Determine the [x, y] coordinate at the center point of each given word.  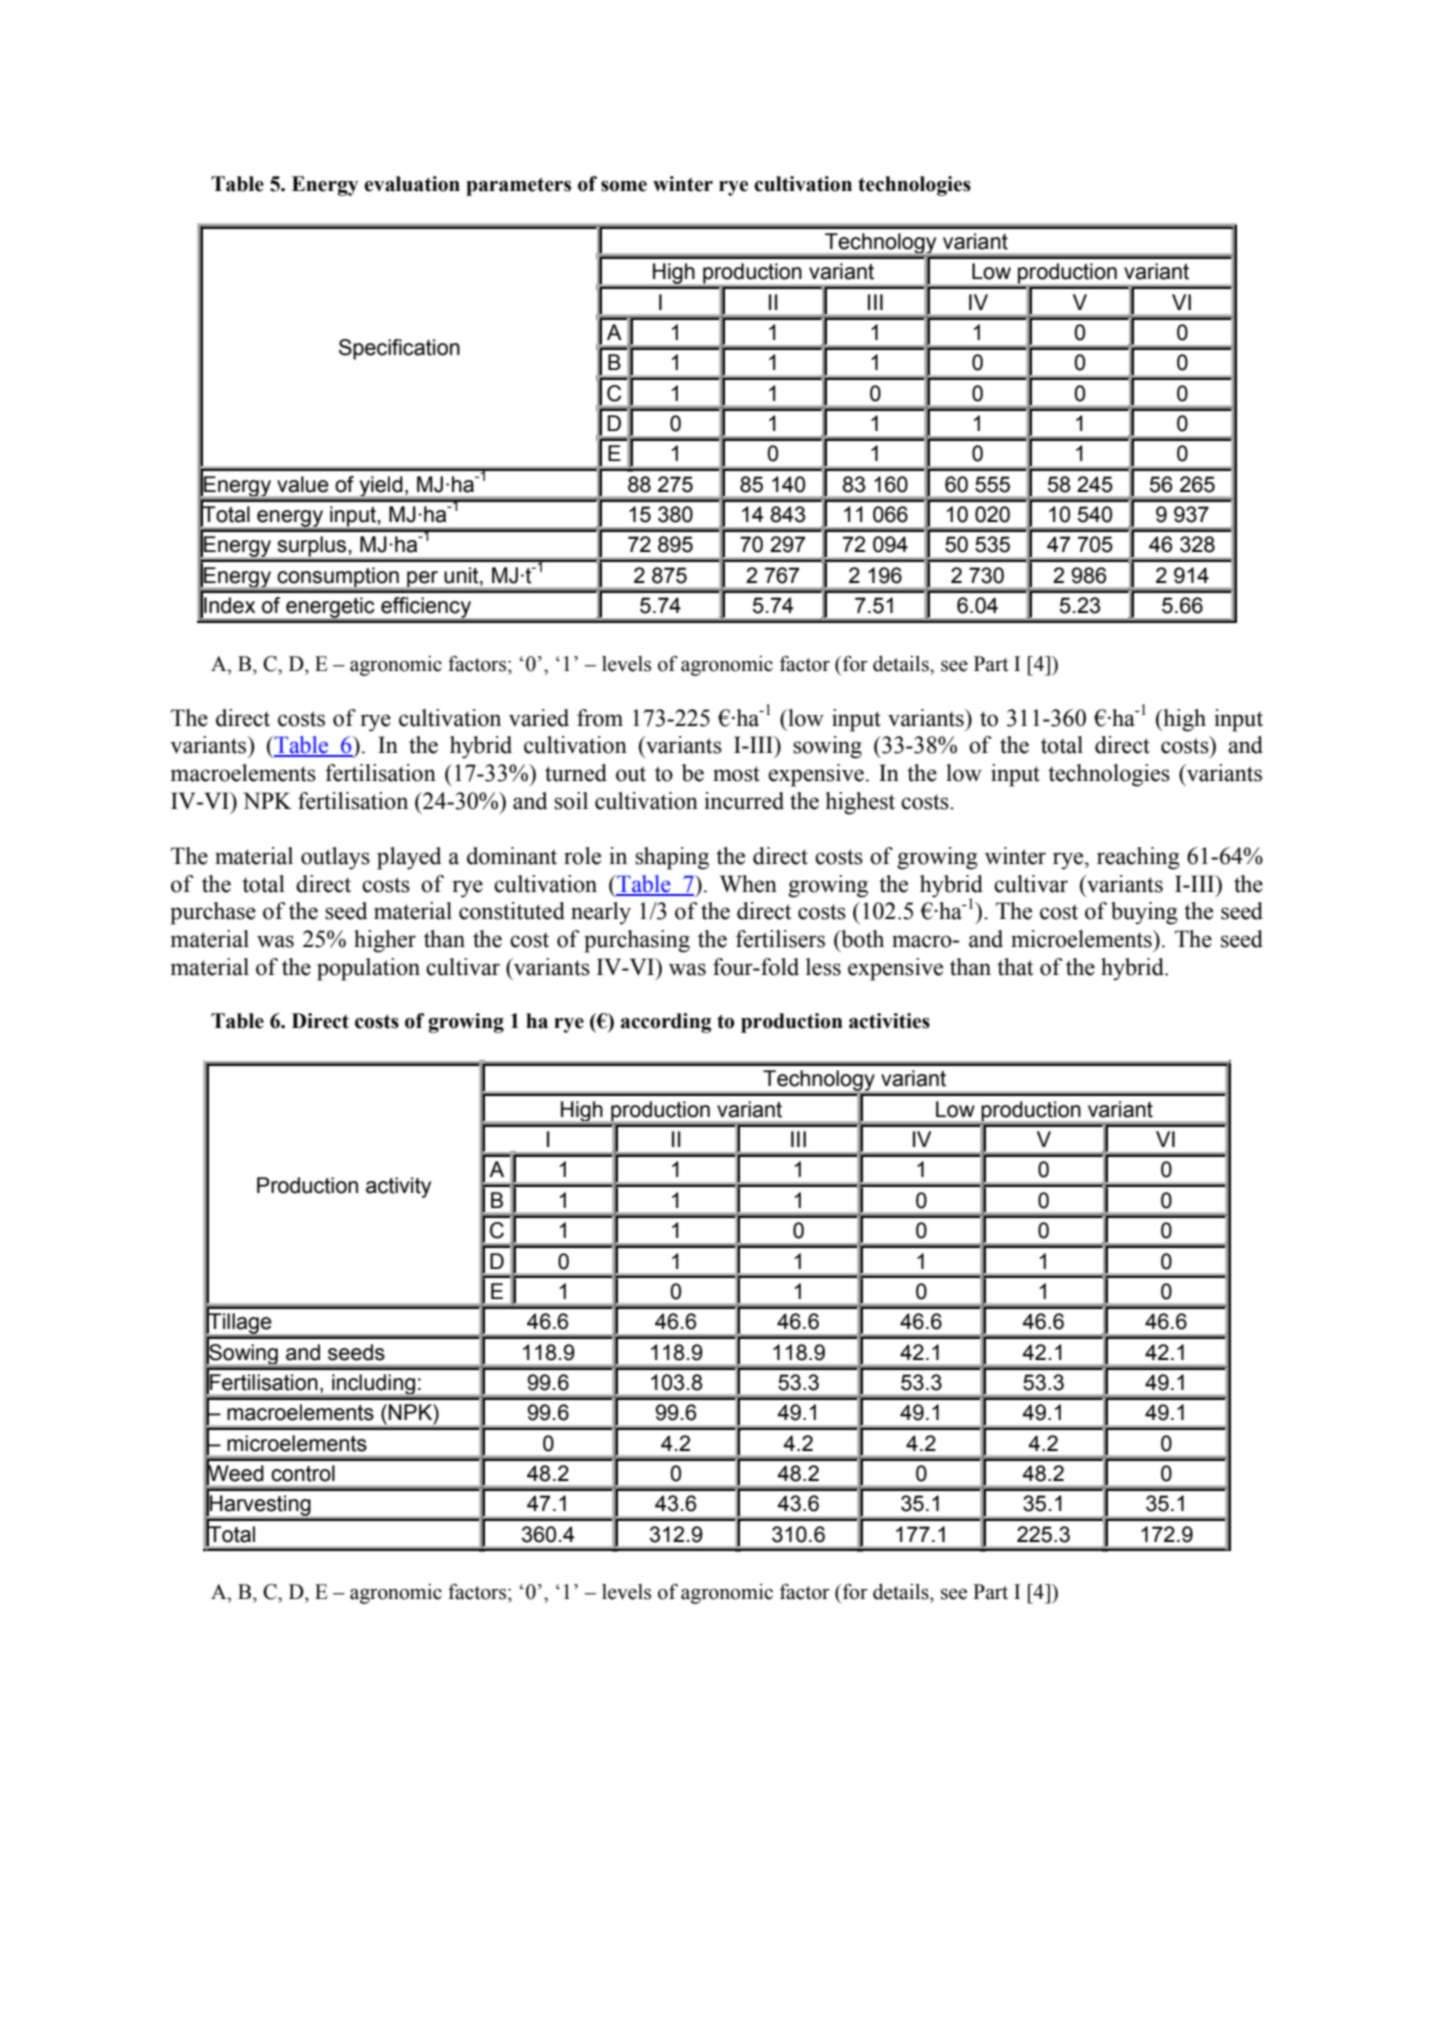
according [666, 1023]
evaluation [412, 184]
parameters [518, 186]
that [1015, 967]
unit [462, 575]
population [368, 969]
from [600, 718]
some [624, 186]
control [303, 1473]
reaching [1138, 858]
